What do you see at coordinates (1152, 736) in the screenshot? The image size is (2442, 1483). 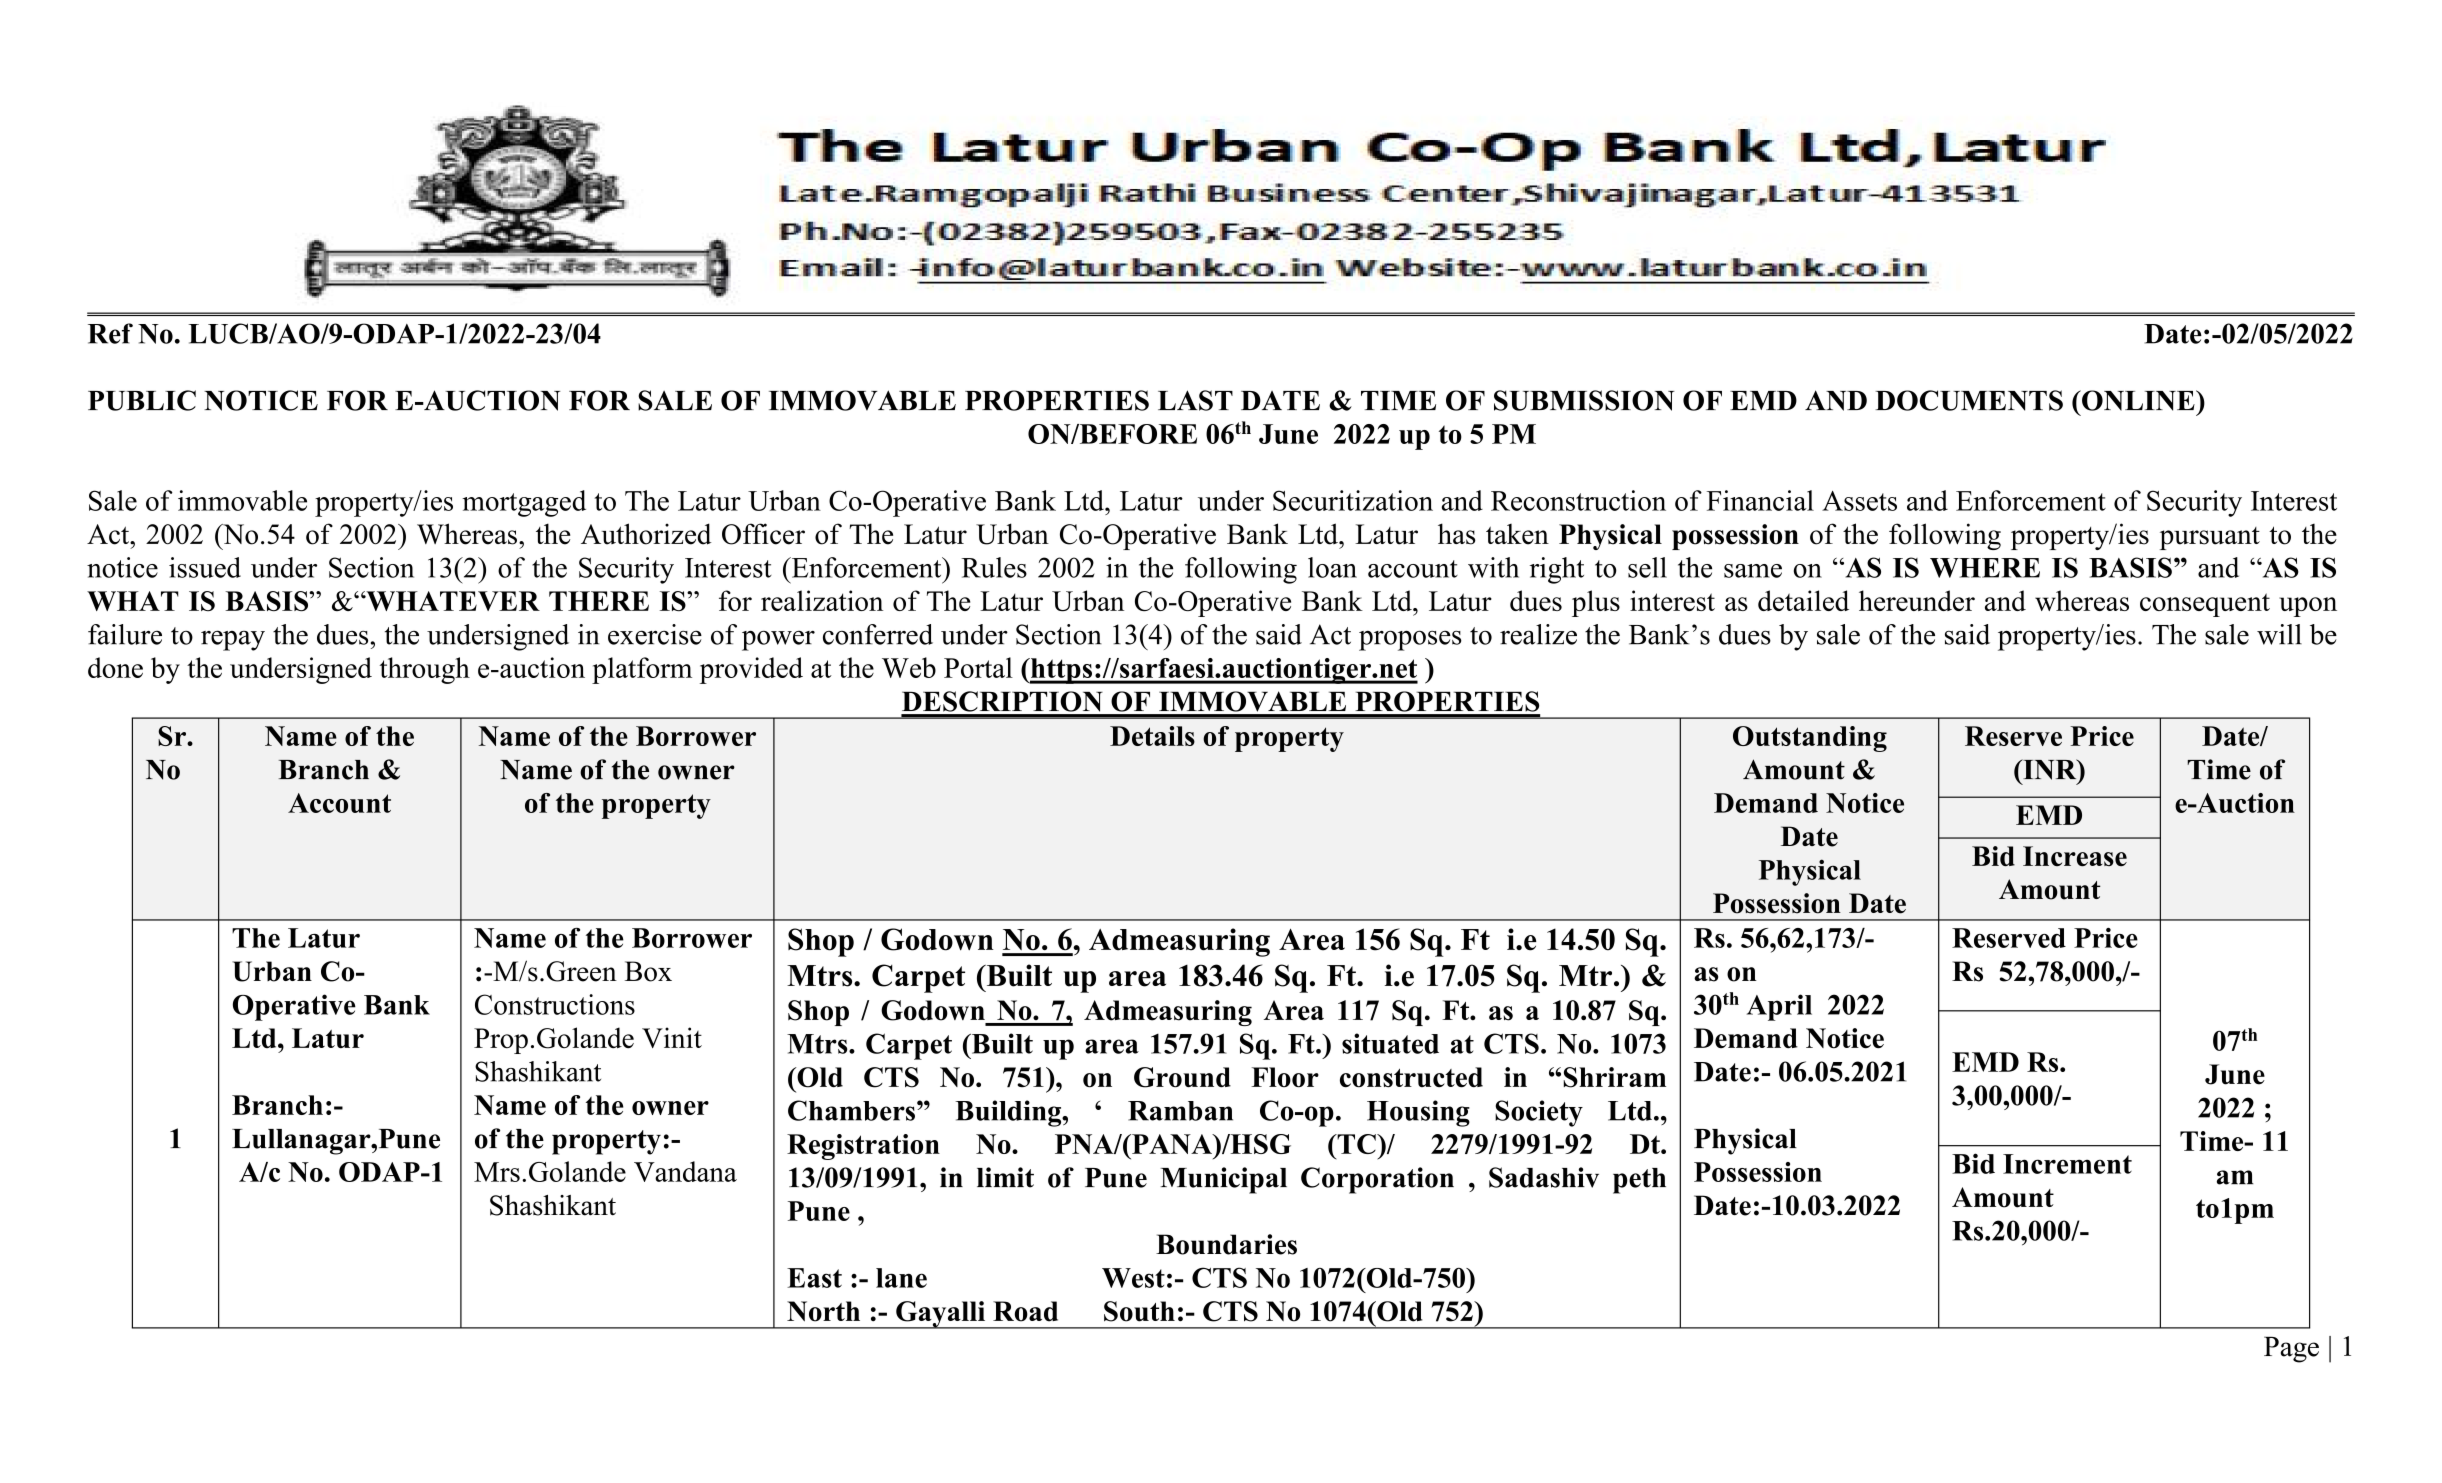 I see `Details` at bounding box center [1152, 736].
